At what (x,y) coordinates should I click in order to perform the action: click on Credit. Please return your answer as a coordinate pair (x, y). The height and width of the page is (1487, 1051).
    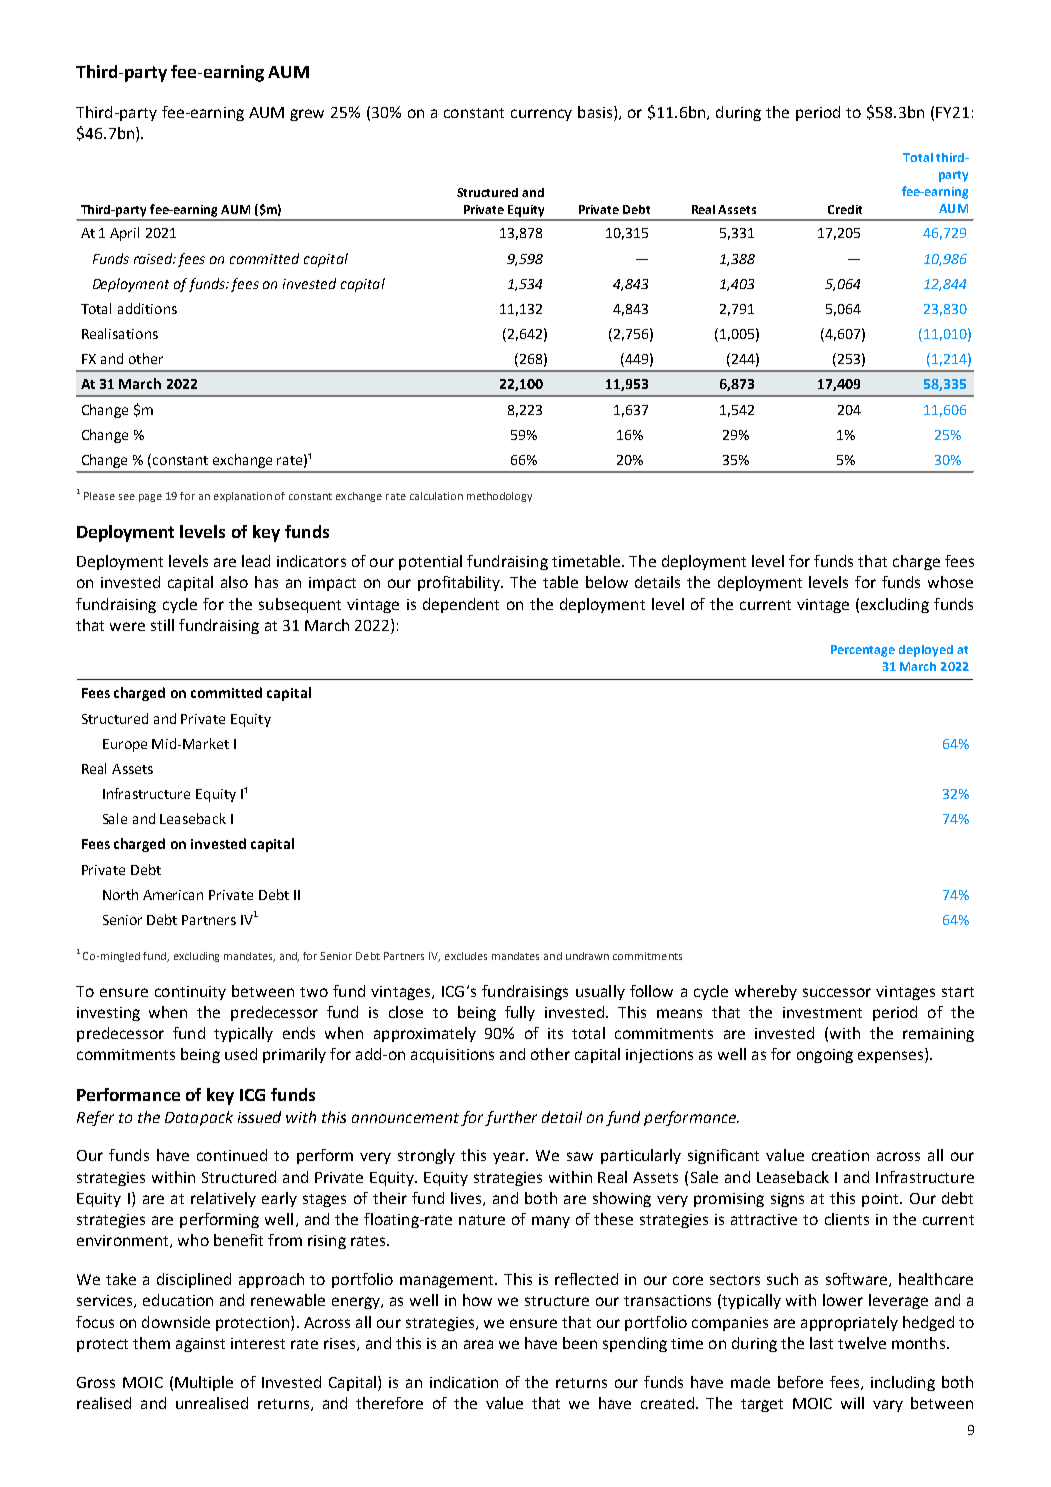
    Looking at the image, I should click on (845, 209).
